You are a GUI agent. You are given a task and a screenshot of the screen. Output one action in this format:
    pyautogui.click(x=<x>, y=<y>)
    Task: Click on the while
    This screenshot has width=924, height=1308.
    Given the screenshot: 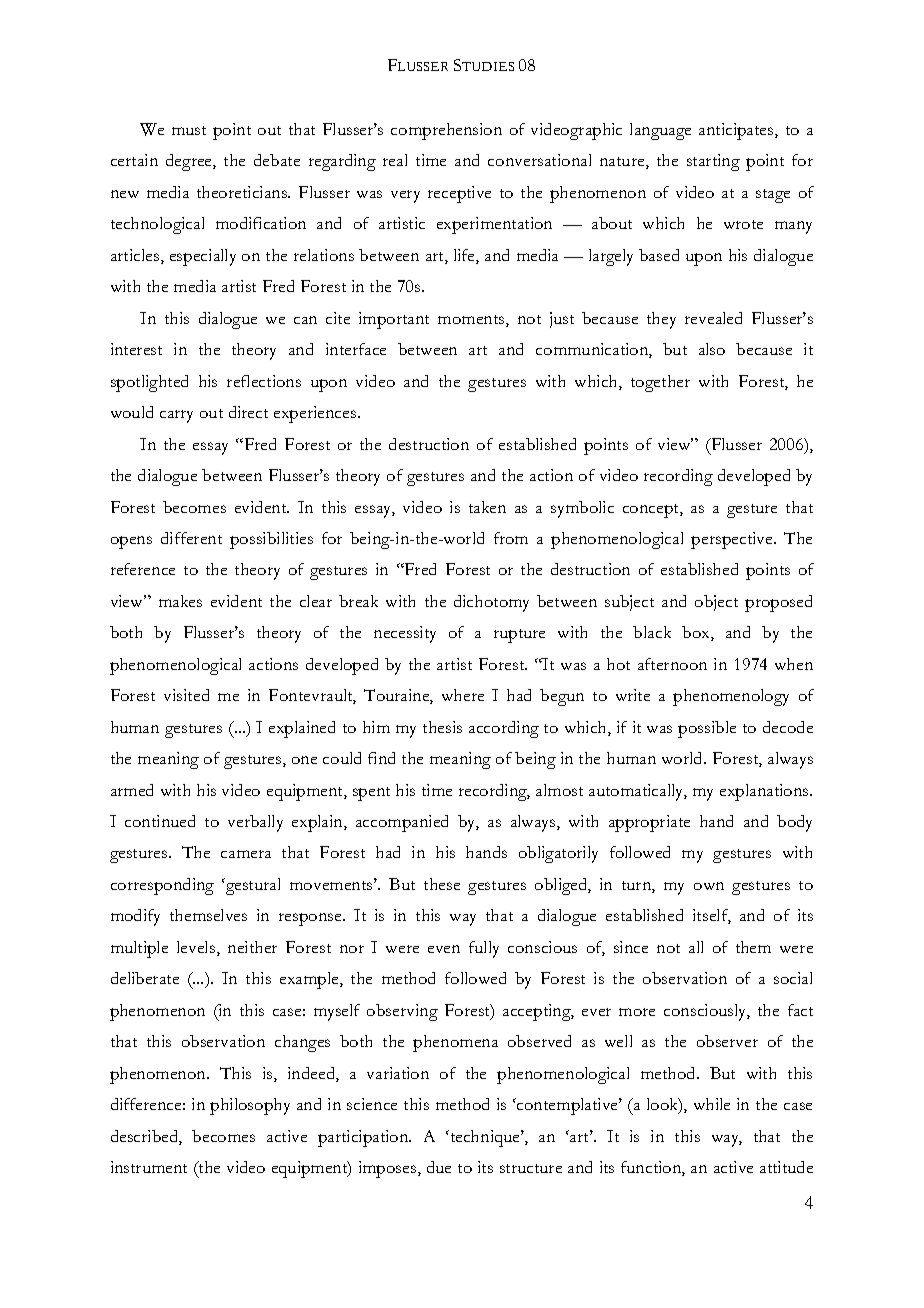 What is the action you would take?
    pyautogui.click(x=712, y=1104)
